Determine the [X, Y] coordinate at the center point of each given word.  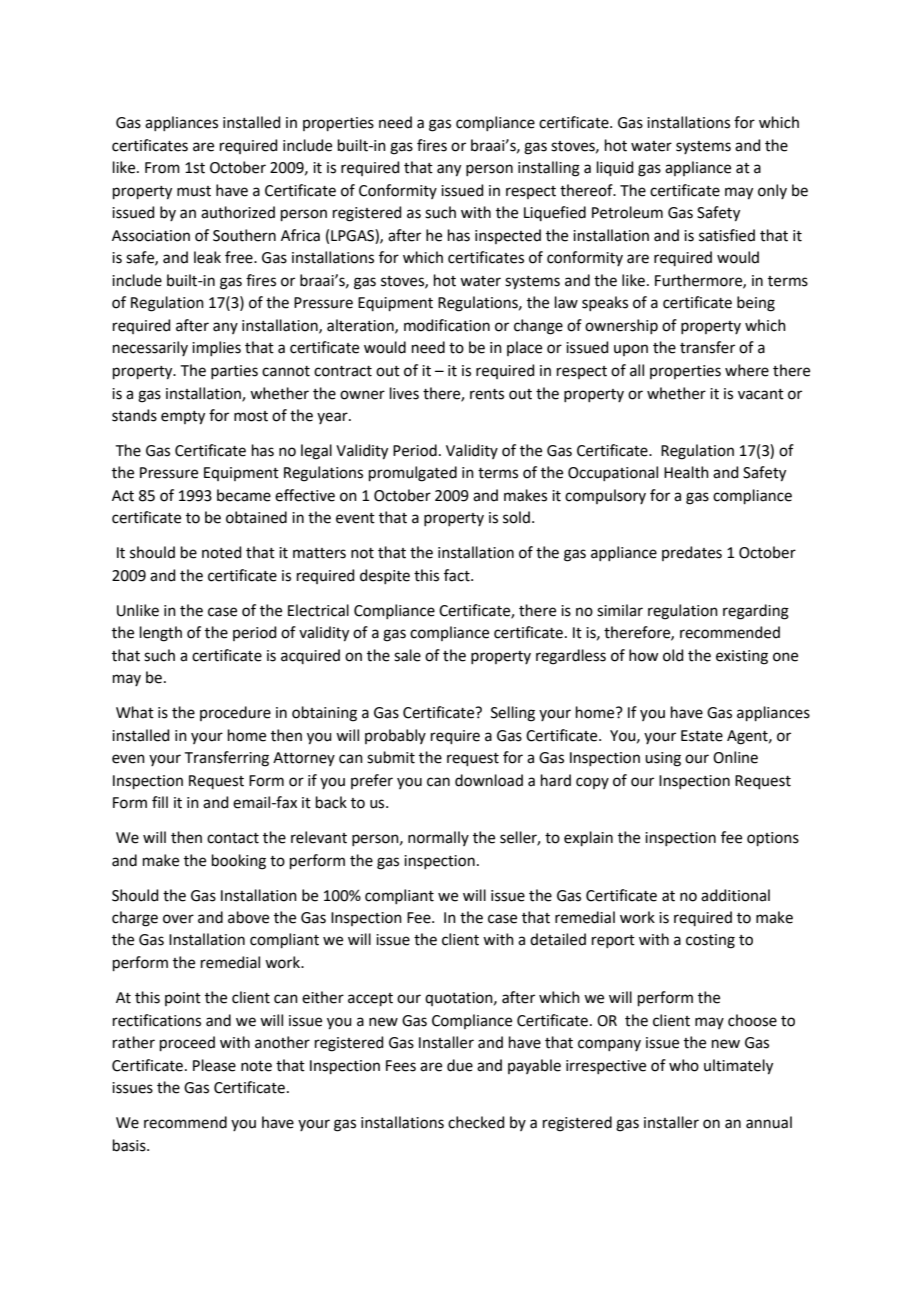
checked [476, 1122]
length [161, 634]
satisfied [727, 235]
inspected [508, 236]
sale [407, 655]
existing [742, 657]
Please [214, 1065]
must [194, 191]
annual [769, 1122]
